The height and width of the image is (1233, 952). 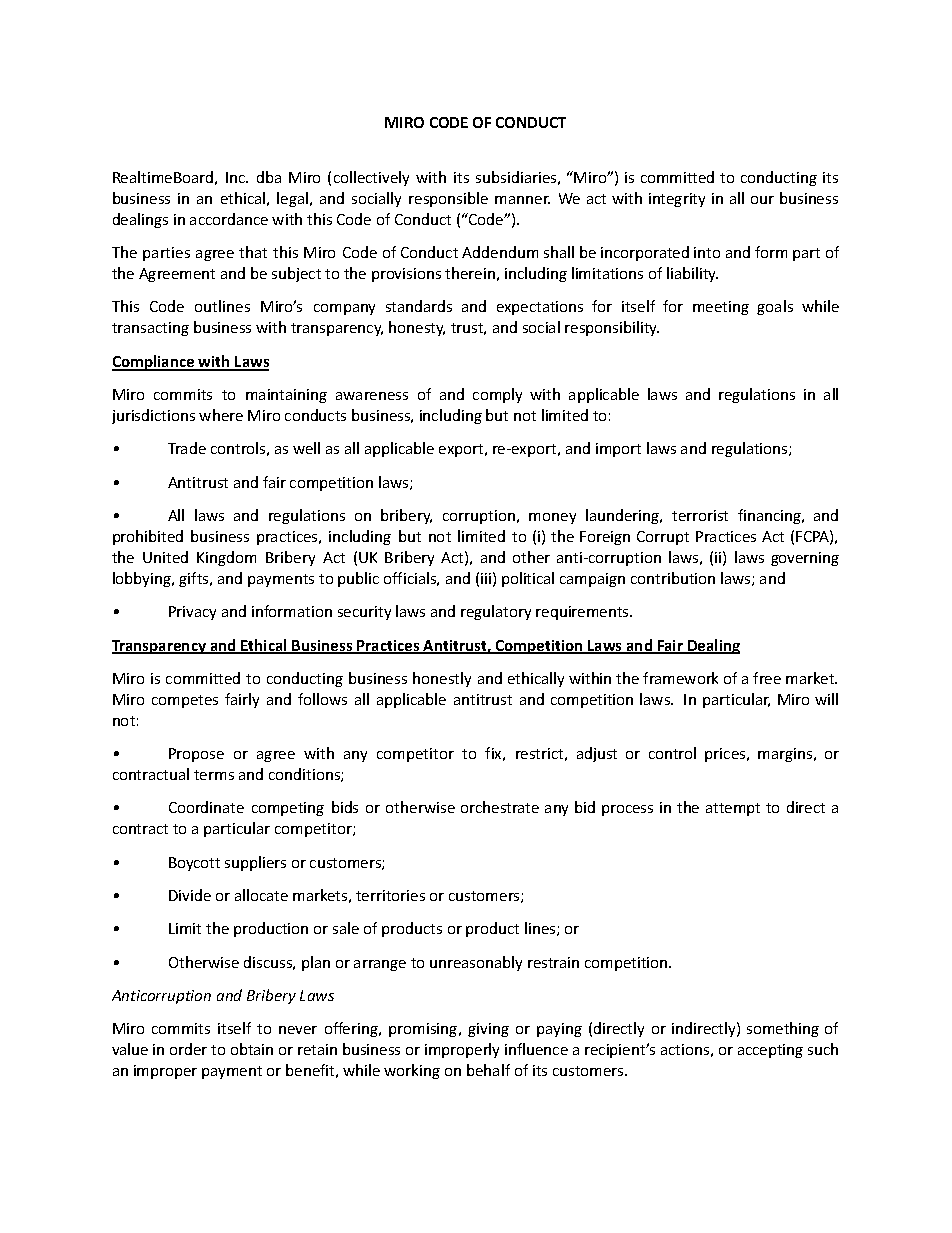 I want to click on Privacy, so click(x=192, y=613).
